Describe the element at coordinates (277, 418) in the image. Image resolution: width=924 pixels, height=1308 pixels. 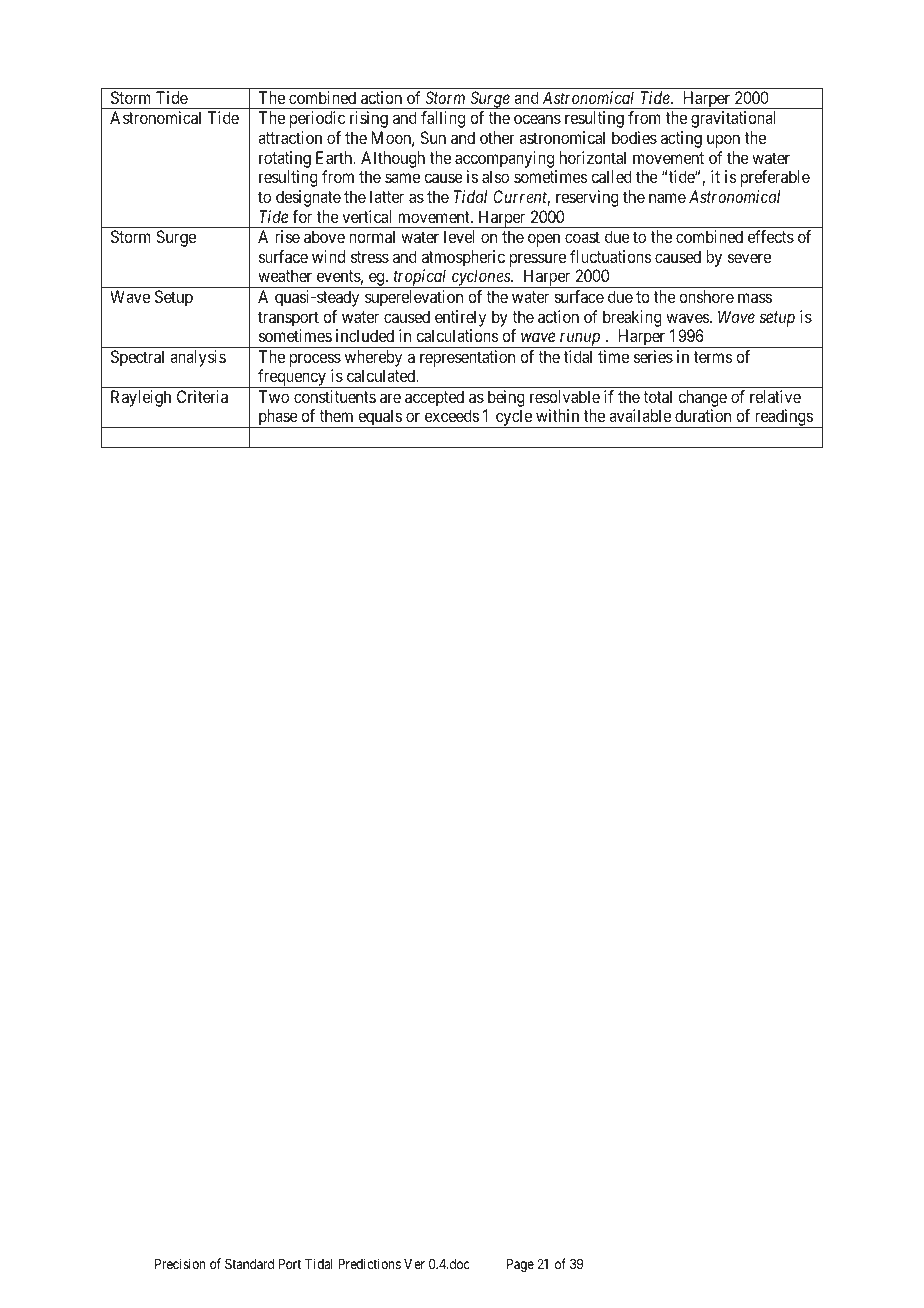
I see `phase` at that location.
